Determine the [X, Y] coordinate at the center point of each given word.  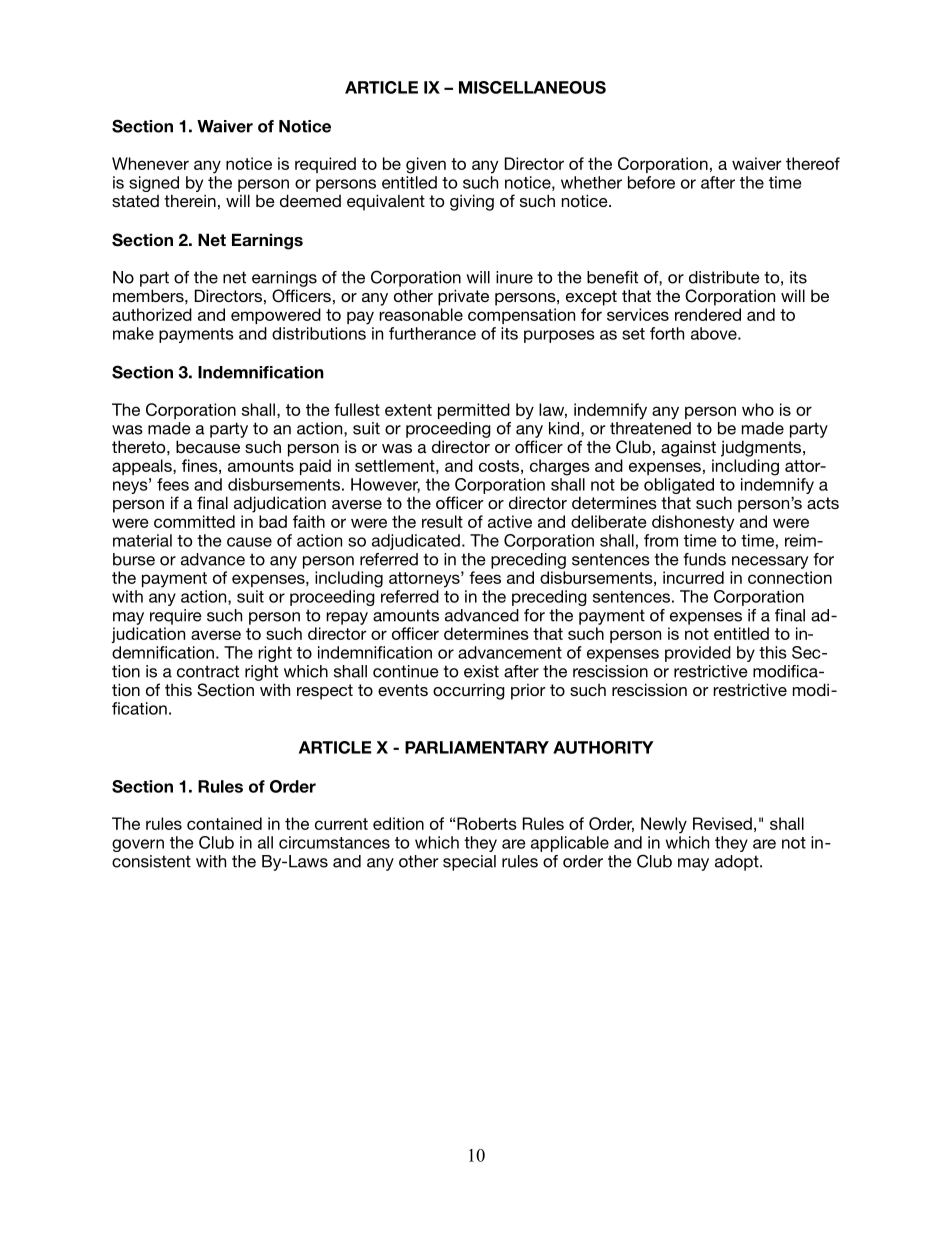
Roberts [487, 823]
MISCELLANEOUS [532, 87]
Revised [722, 823]
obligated [679, 486]
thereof [813, 163]
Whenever [150, 163]
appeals [143, 467]
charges [560, 467]
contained [224, 823]
